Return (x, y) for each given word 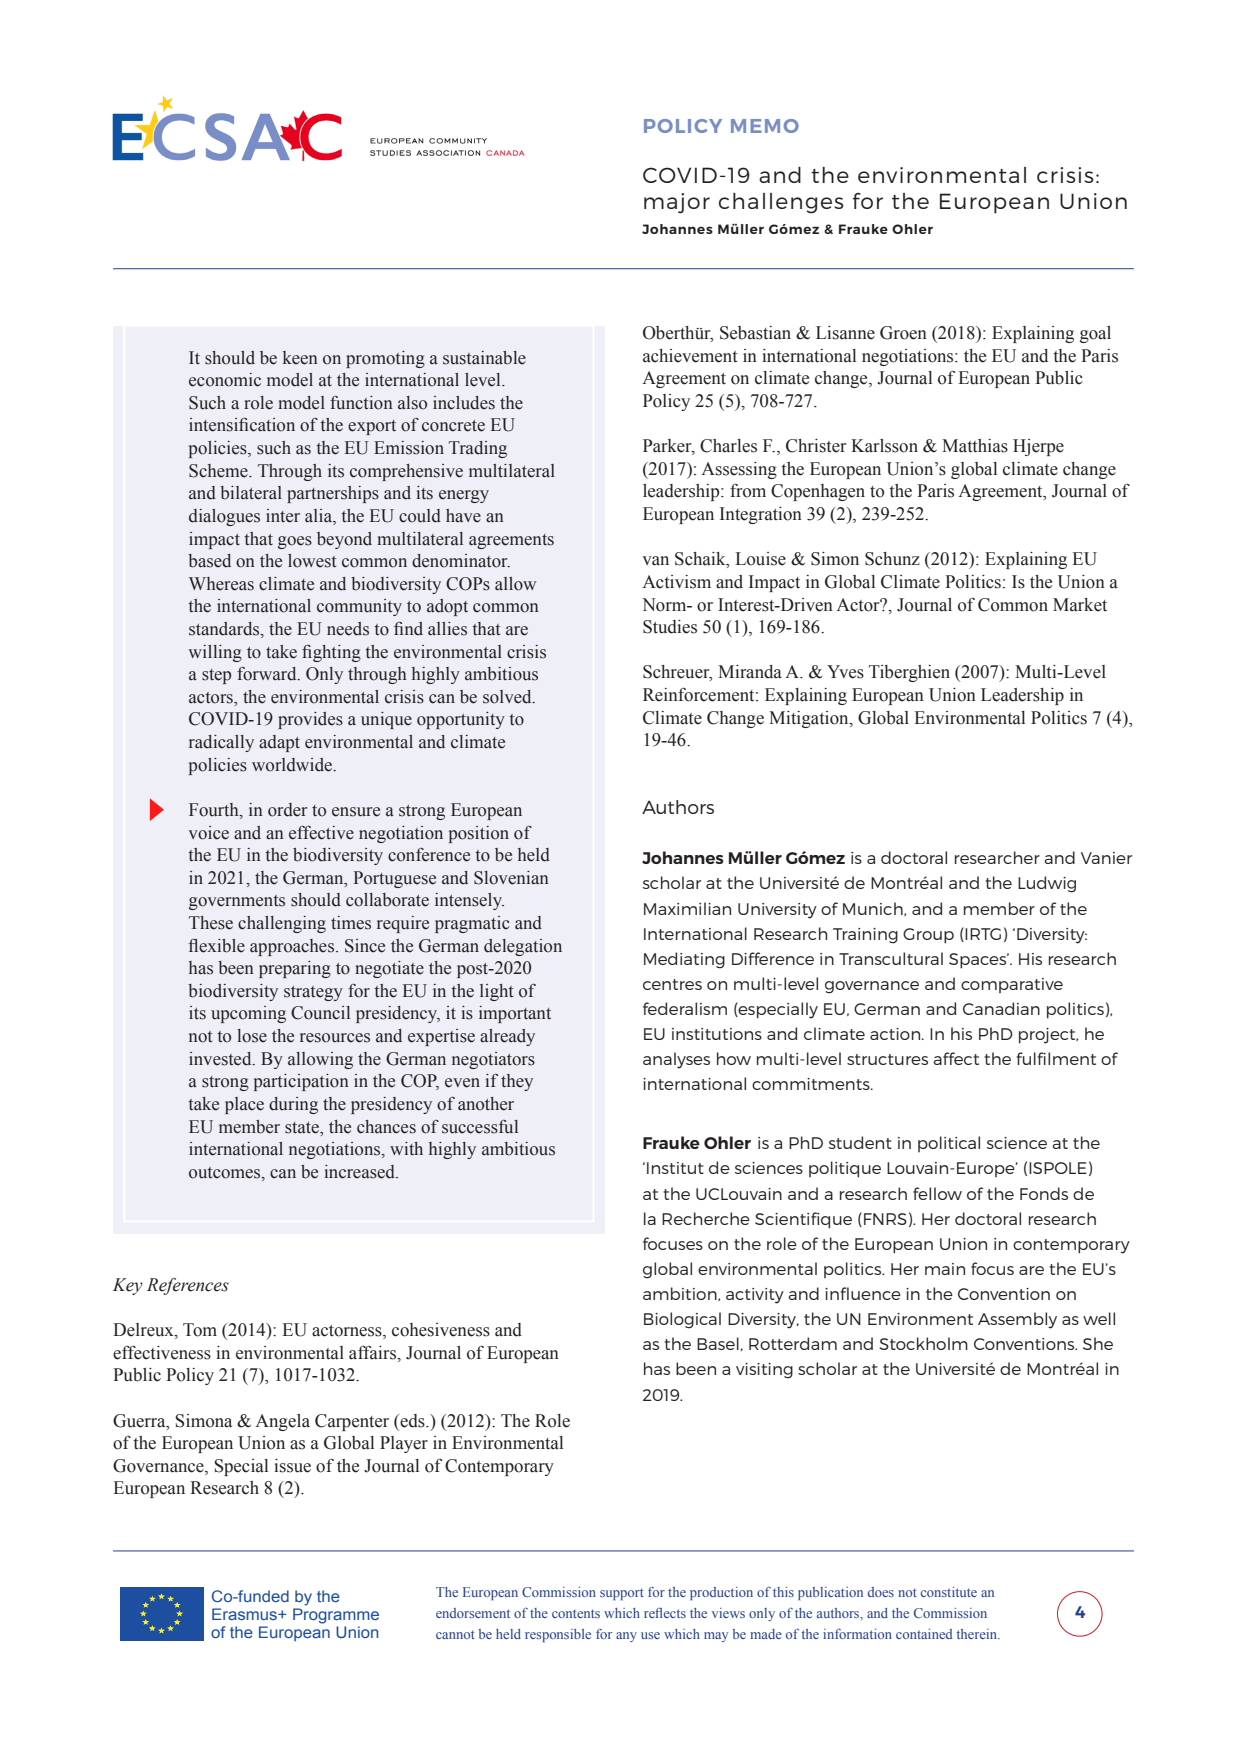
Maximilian (687, 908)
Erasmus (245, 1614)
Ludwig (1047, 884)
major (677, 203)
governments (237, 902)
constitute (949, 1592)
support (622, 1594)
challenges (781, 203)
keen (300, 358)
